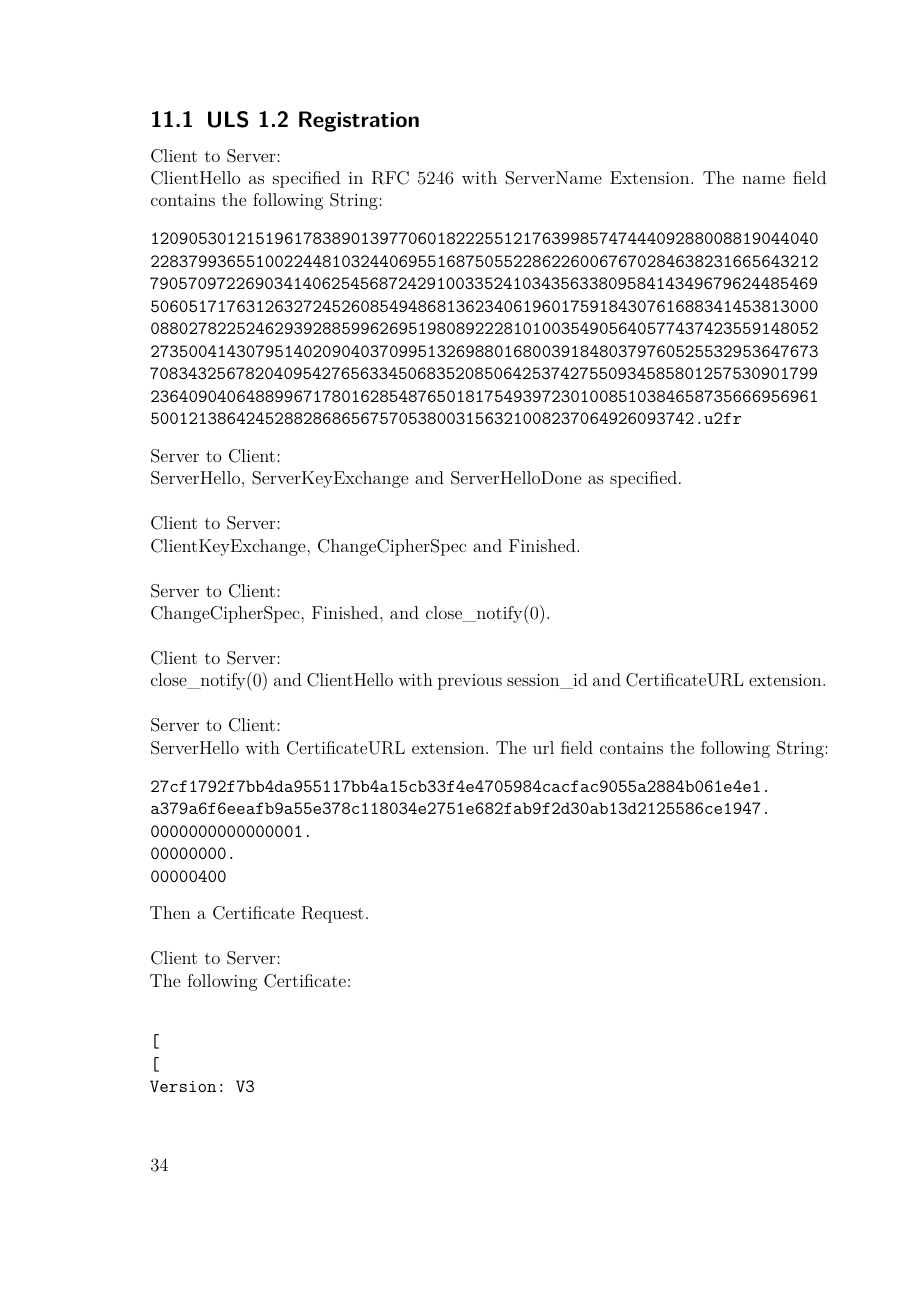 The width and height of the page is (924, 1308). What do you see at coordinates (333, 914) in the page?
I see `Request` at bounding box center [333, 914].
